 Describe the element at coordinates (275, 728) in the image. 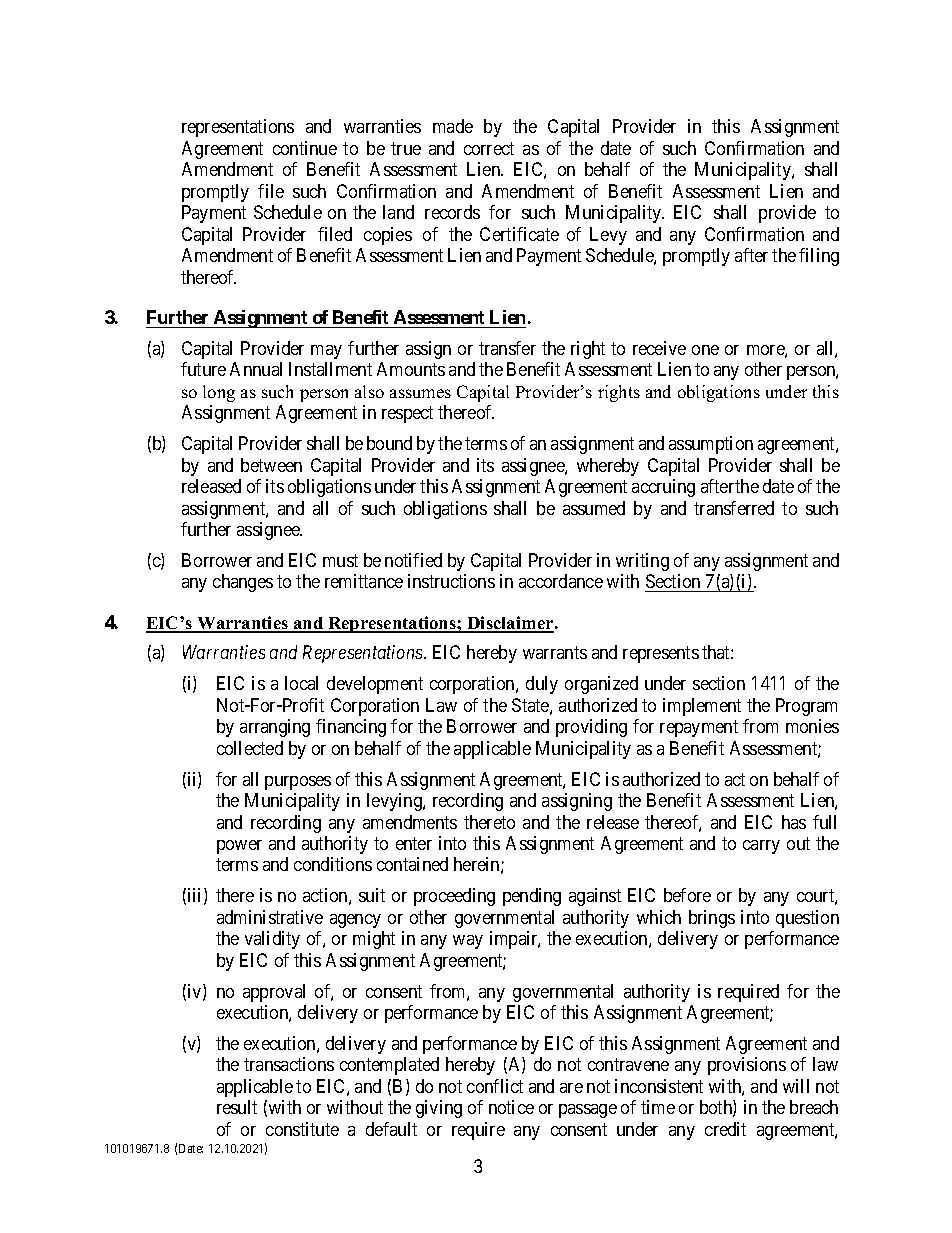

I see `arranging` at that location.
